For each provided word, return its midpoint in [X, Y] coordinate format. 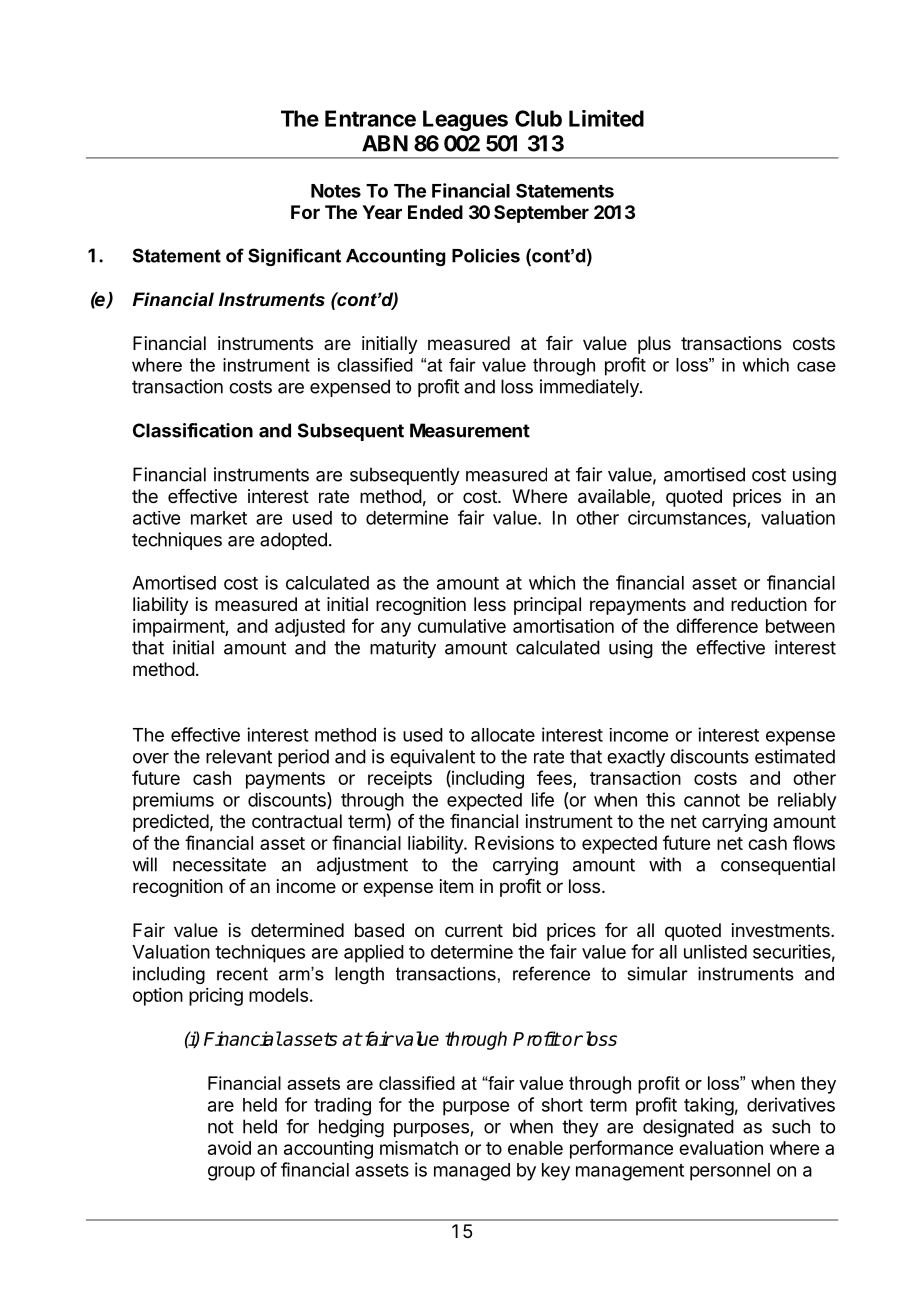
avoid [229, 1148]
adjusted [310, 628]
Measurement [470, 430]
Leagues [465, 120]
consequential [778, 866]
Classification [193, 430]
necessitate [219, 864]
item [456, 886]
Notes [336, 191]
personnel [730, 1172]
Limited [606, 118]
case [816, 366]
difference [717, 625]
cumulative [462, 626]
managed [472, 1172]
